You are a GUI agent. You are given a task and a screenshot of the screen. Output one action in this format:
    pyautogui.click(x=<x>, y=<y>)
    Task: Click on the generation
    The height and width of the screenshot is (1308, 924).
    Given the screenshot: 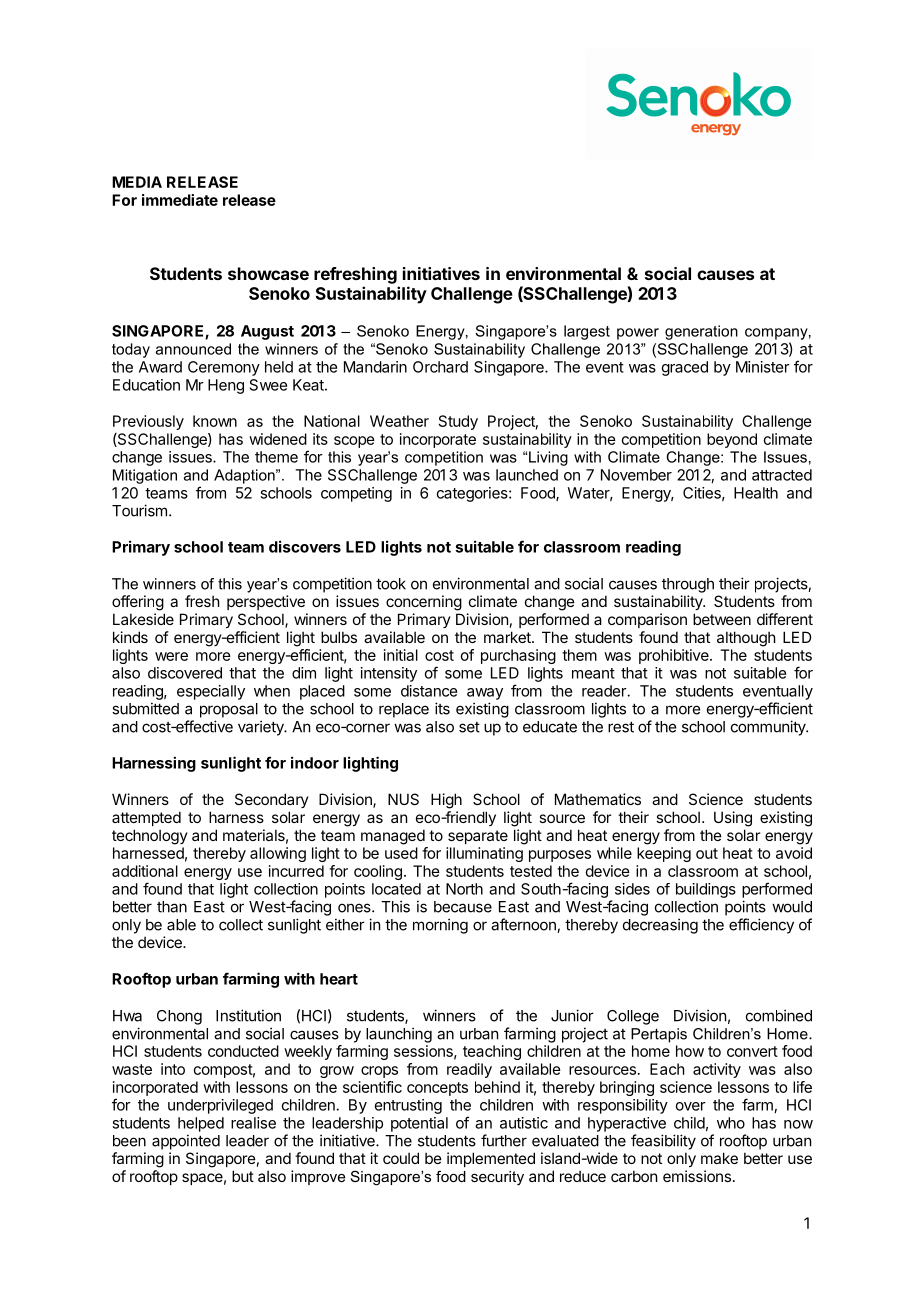 What is the action you would take?
    pyautogui.click(x=701, y=332)
